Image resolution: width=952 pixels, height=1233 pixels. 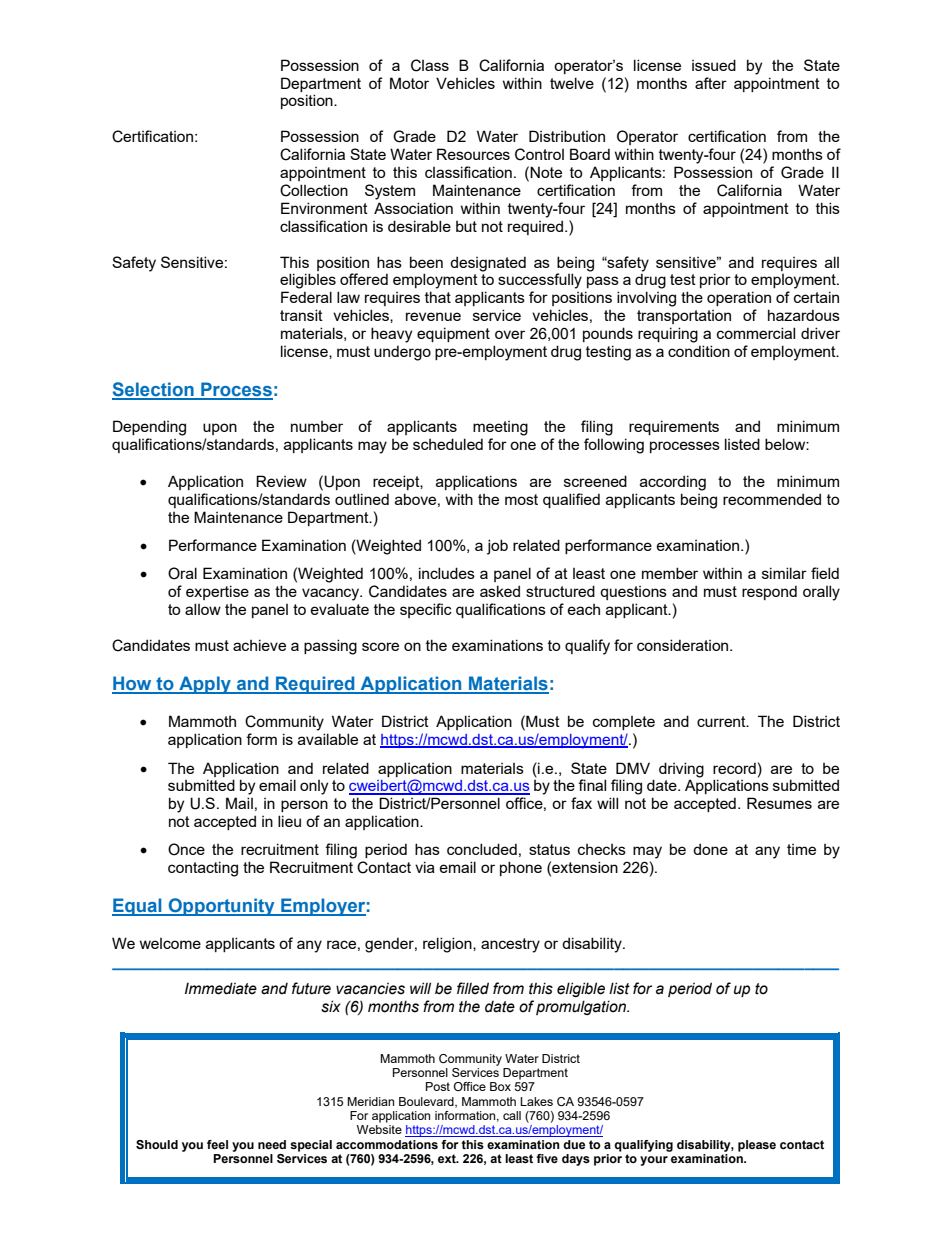 I want to click on Collection, so click(x=314, y=190).
